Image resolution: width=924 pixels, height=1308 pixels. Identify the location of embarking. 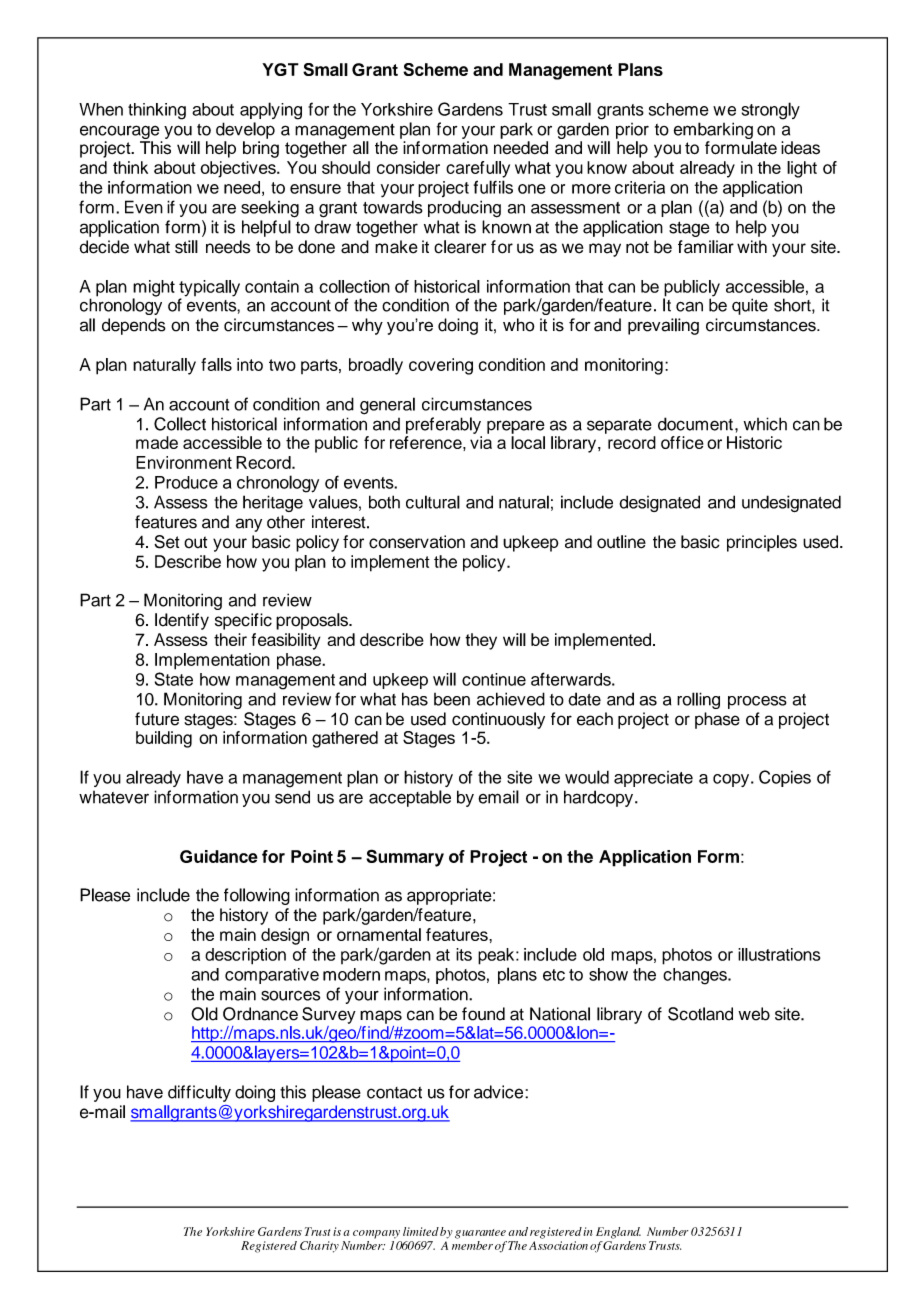
(713, 132).
